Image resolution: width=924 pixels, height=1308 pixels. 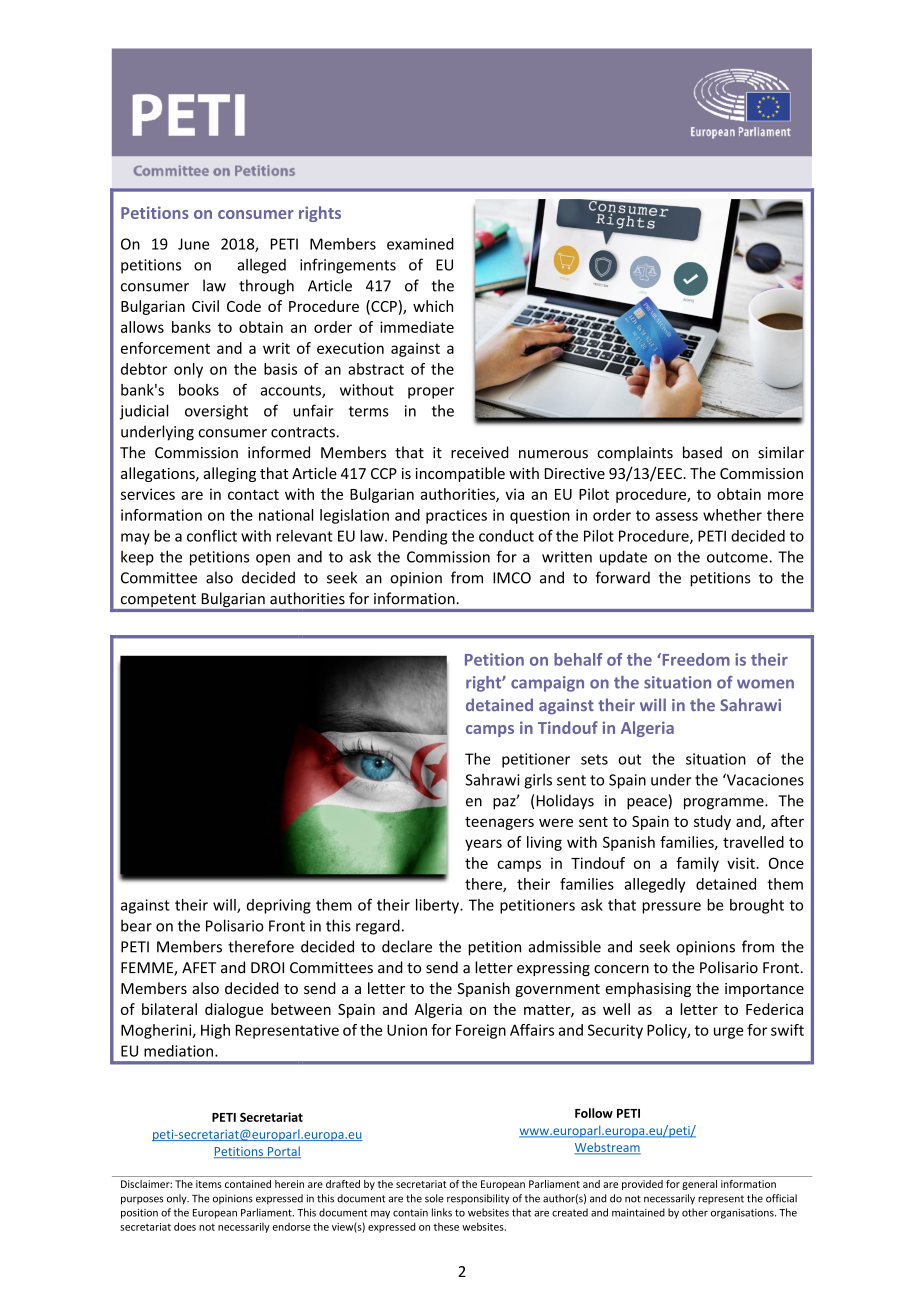 I want to click on depriving, so click(x=279, y=906).
